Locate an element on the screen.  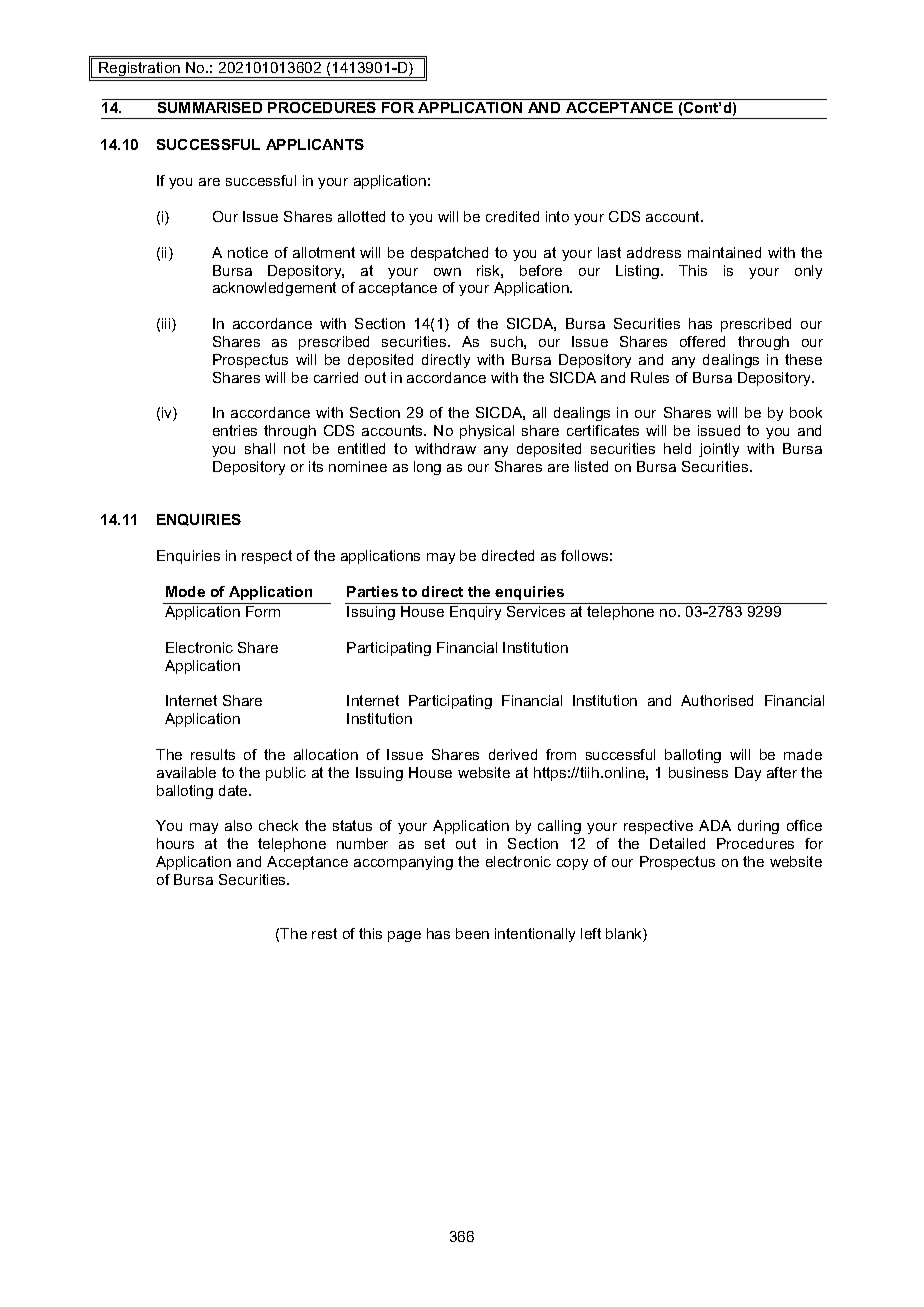
maintained is located at coordinates (724, 252).
